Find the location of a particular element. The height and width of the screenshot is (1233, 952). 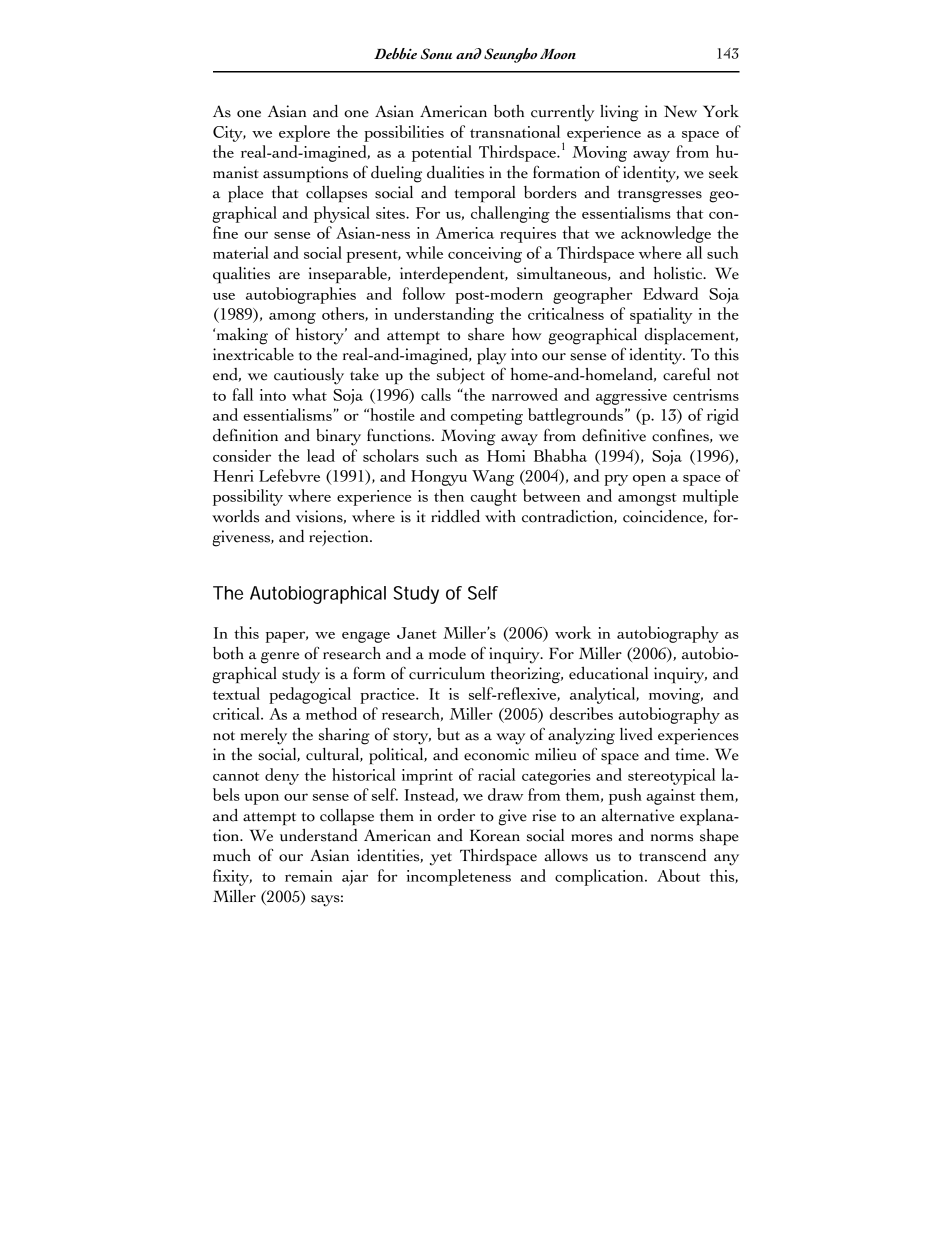

inextricable is located at coordinates (253, 354).
